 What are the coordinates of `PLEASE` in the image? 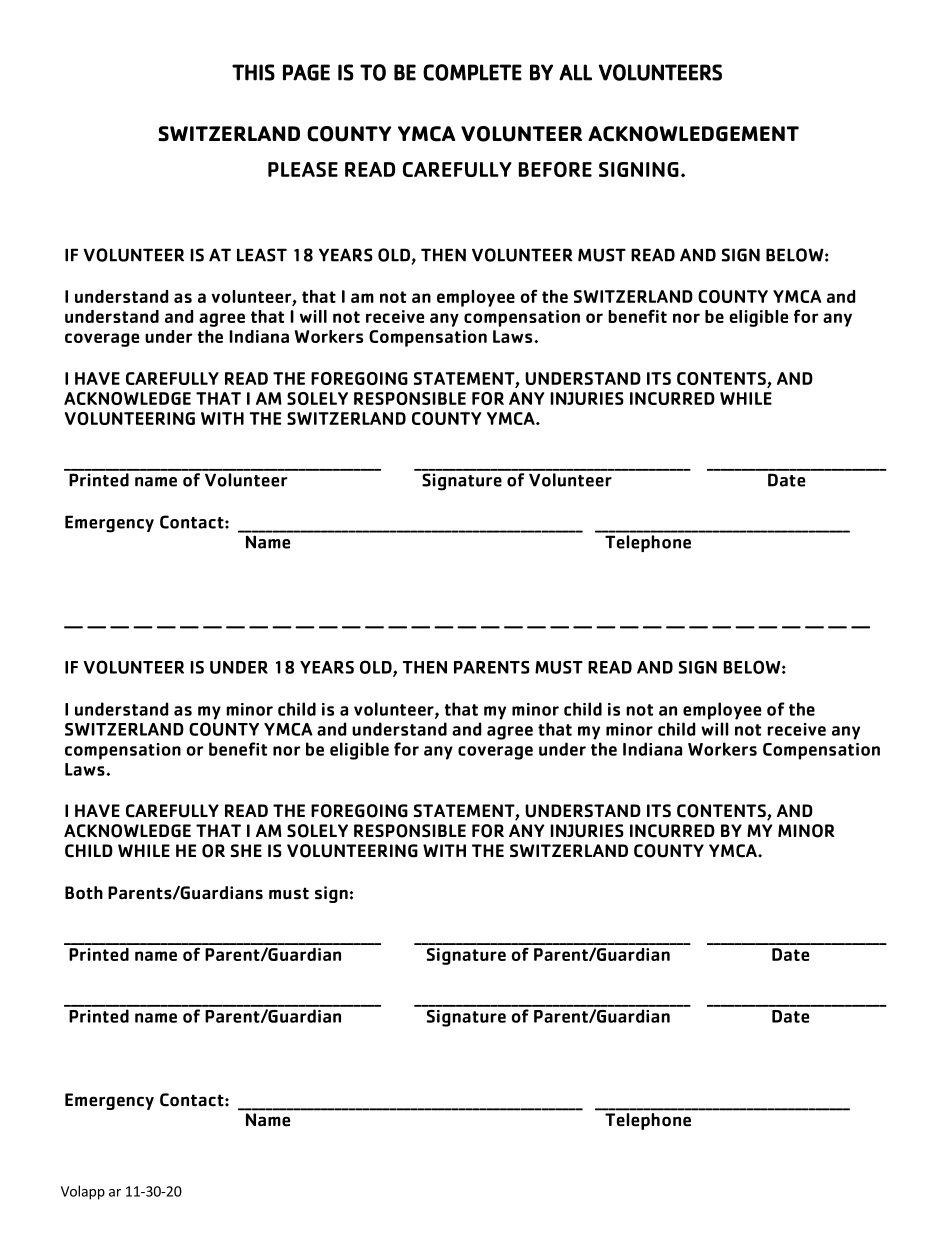 It's located at (303, 169).
